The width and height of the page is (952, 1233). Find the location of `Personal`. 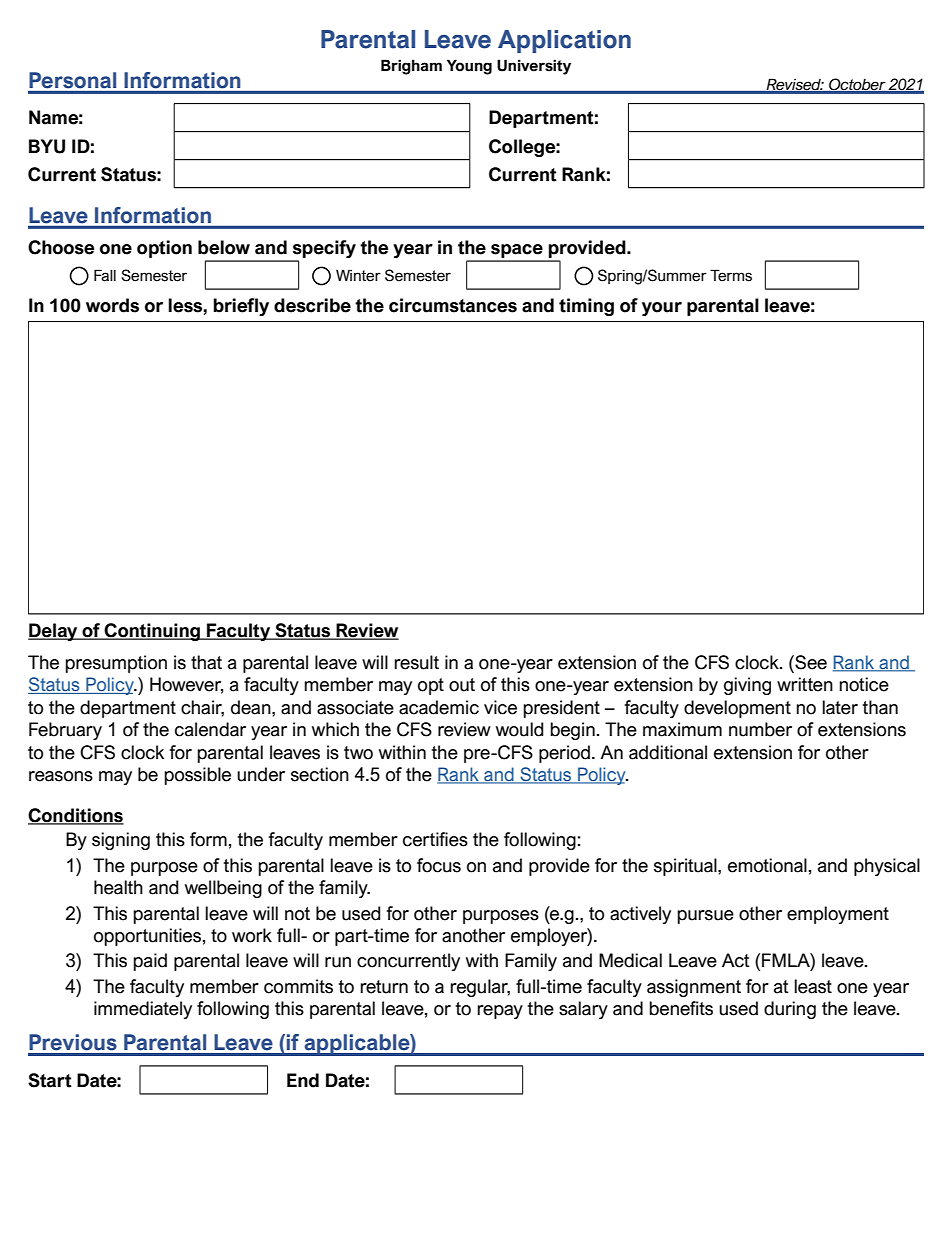

Personal is located at coordinates (72, 80).
